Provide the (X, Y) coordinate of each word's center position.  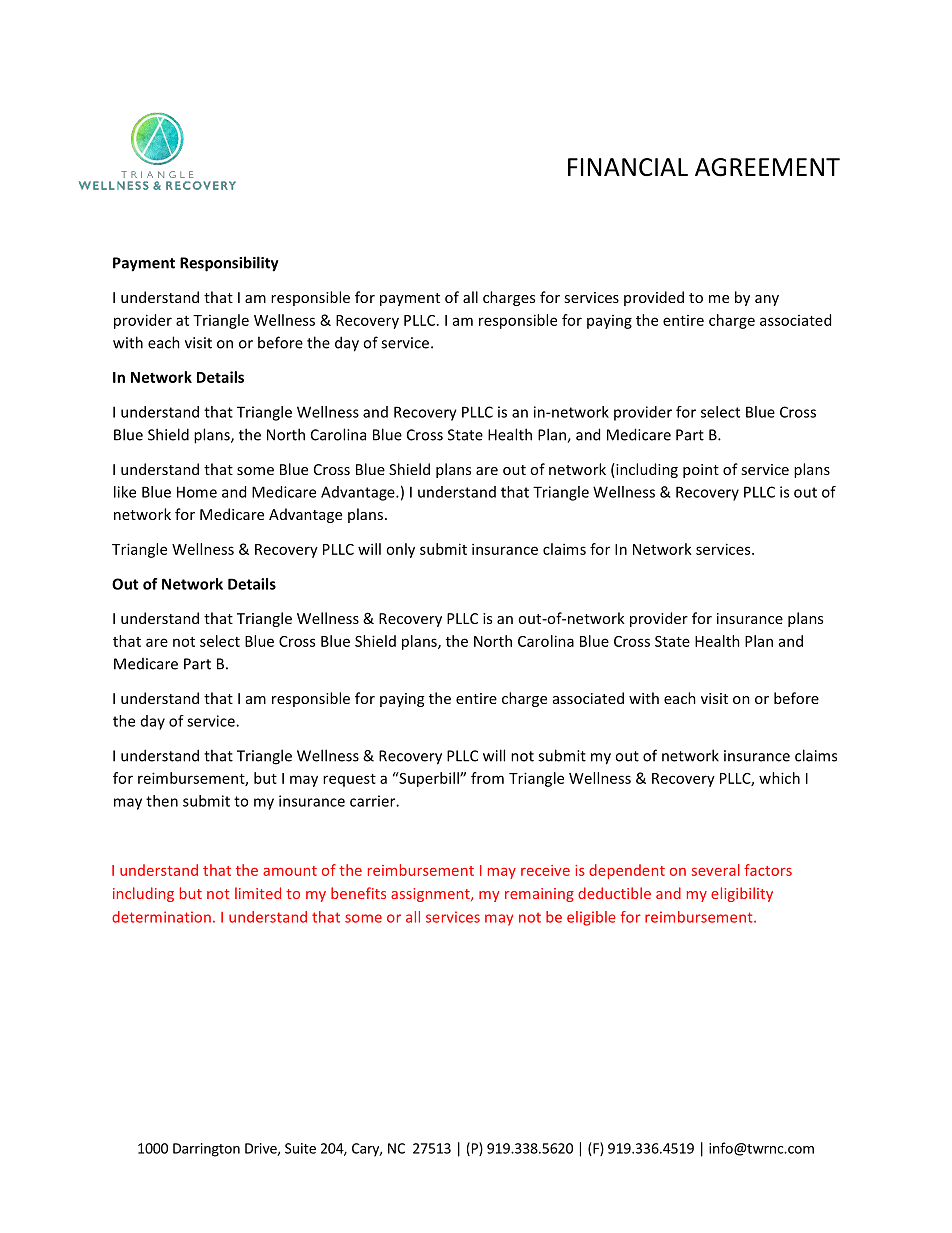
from (487, 778)
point (701, 471)
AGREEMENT (767, 167)
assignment (431, 895)
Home (197, 492)
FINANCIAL (628, 167)
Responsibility (229, 264)
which (779, 778)
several (716, 870)
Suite (300, 1148)
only (400, 550)
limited (258, 893)
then (162, 801)
